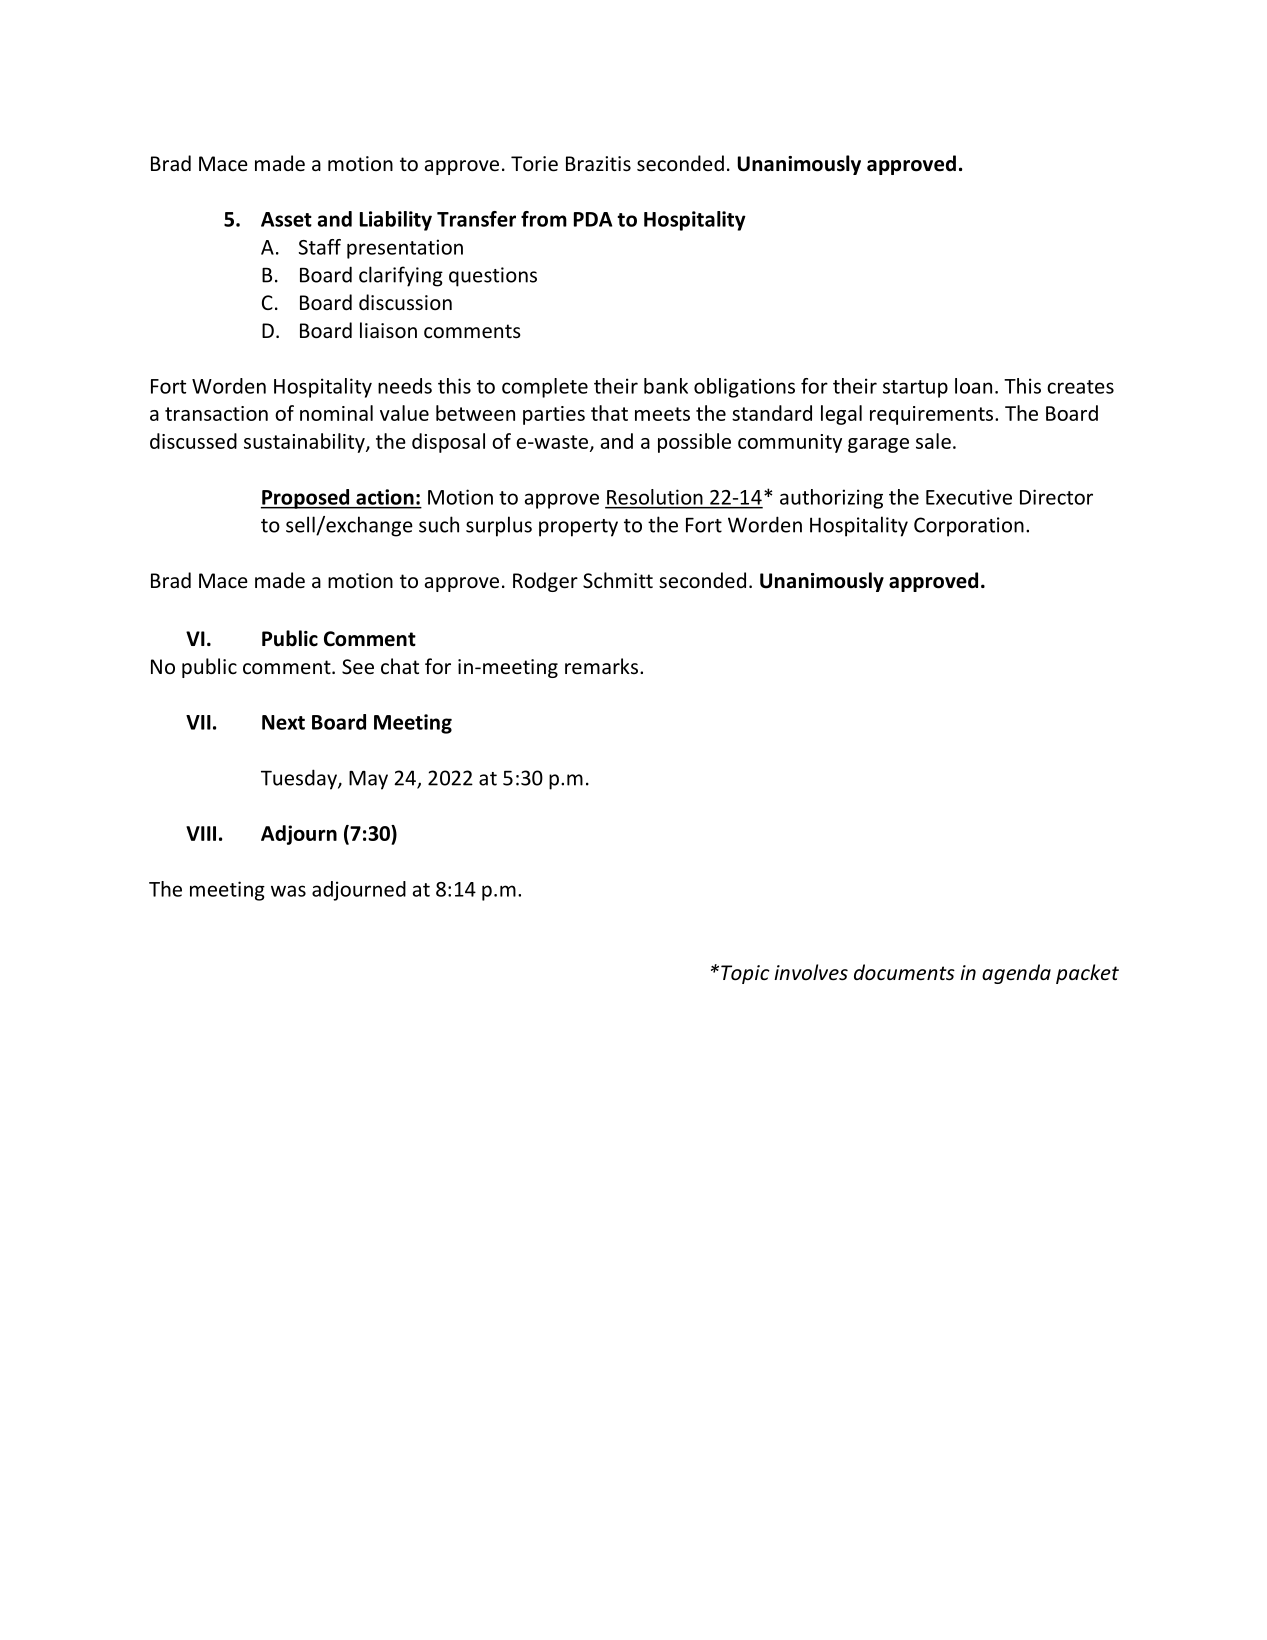 This screenshot has width=1267, height=1640. Describe the element at coordinates (1016, 974) in the screenshot. I see `agenda` at that location.
